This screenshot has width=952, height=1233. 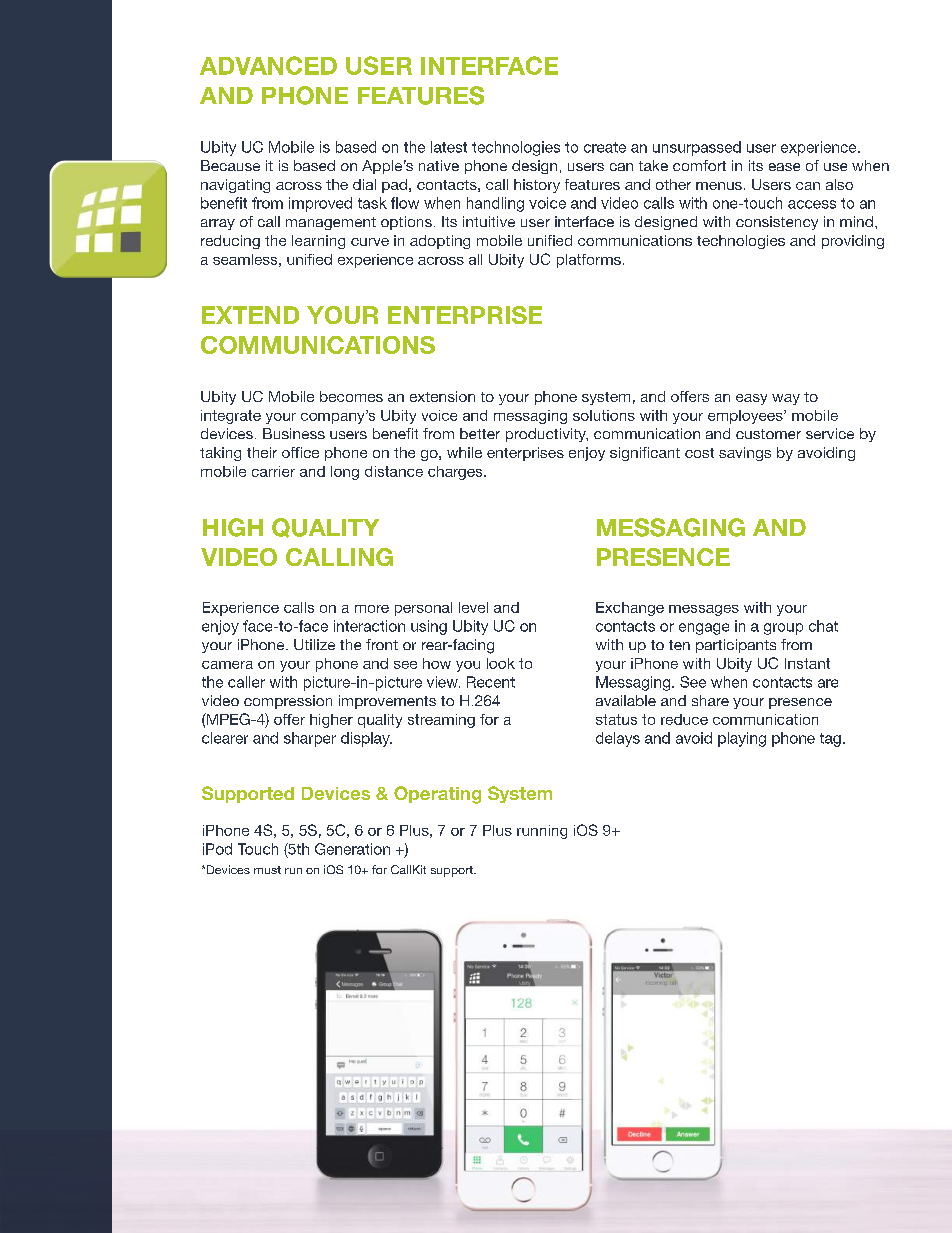 I want to click on group, so click(x=783, y=629).
